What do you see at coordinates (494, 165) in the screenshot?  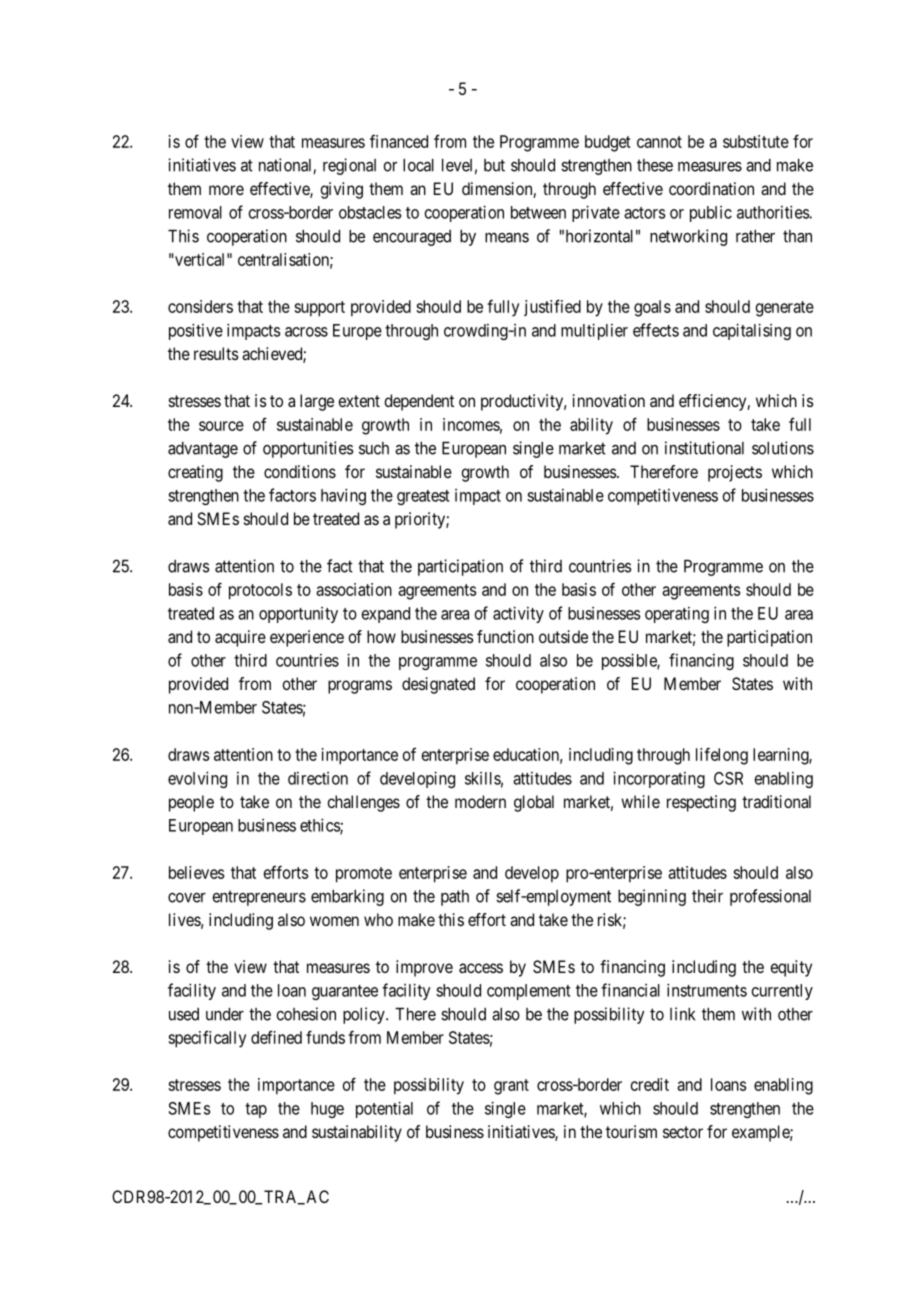 I see `but` at bounding box center [494, 165].
